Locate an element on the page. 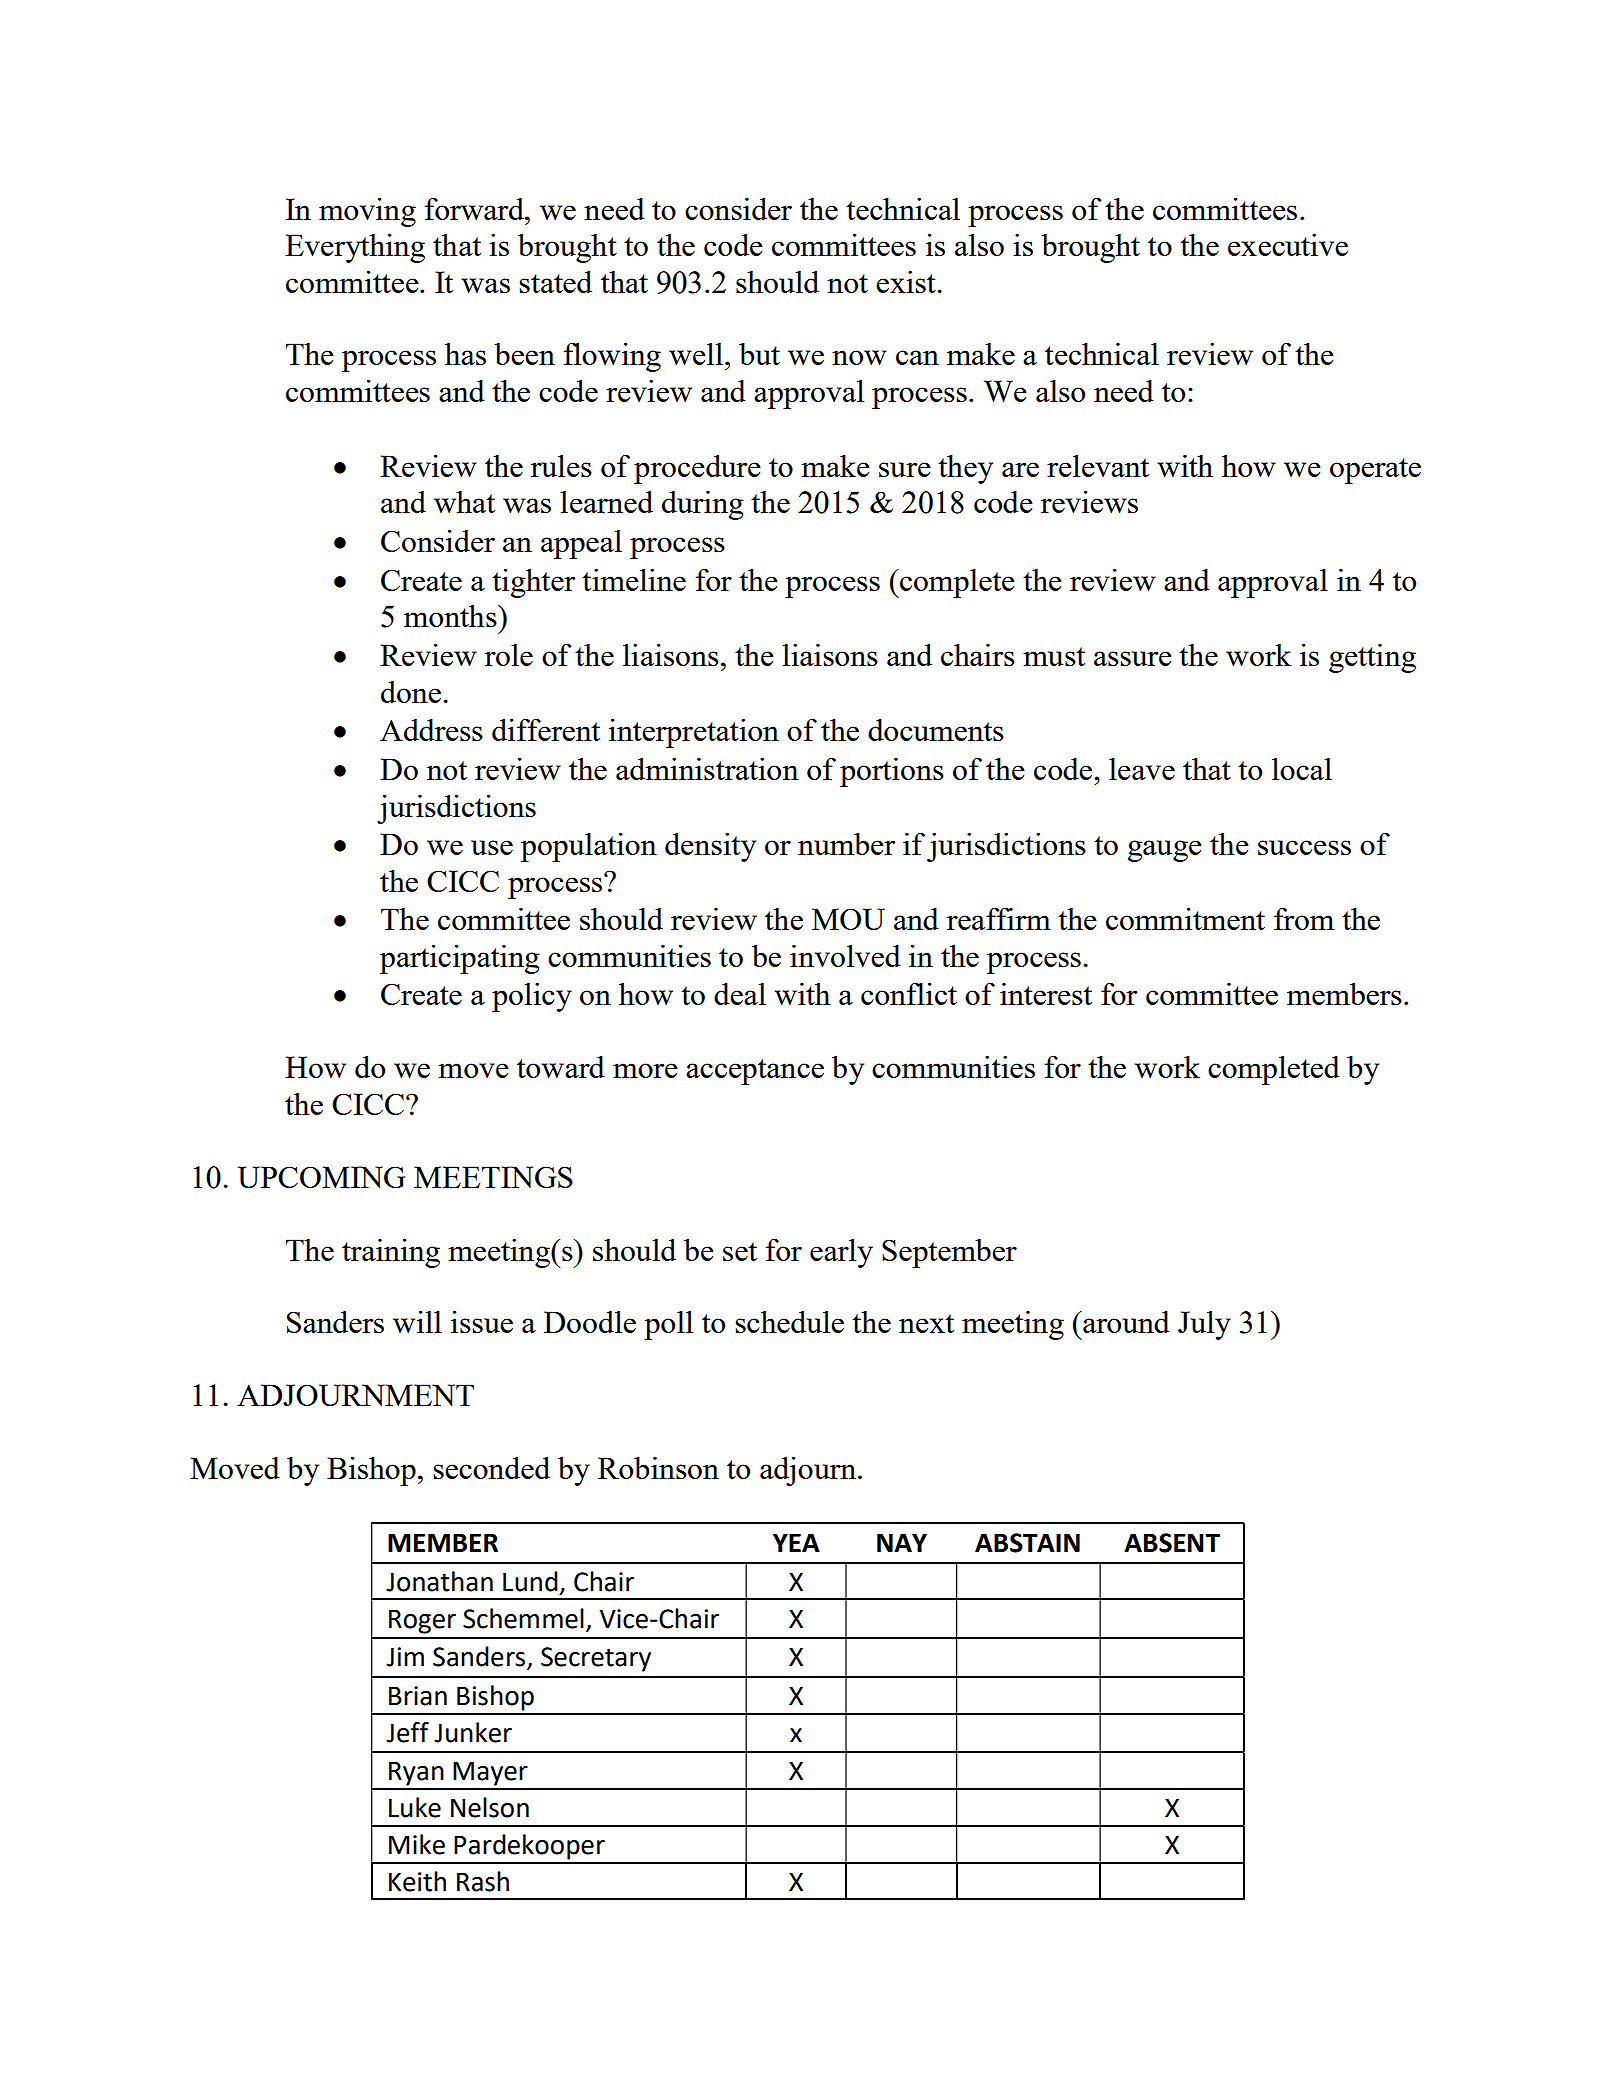  executive is located at coordinates (1288, 245).
